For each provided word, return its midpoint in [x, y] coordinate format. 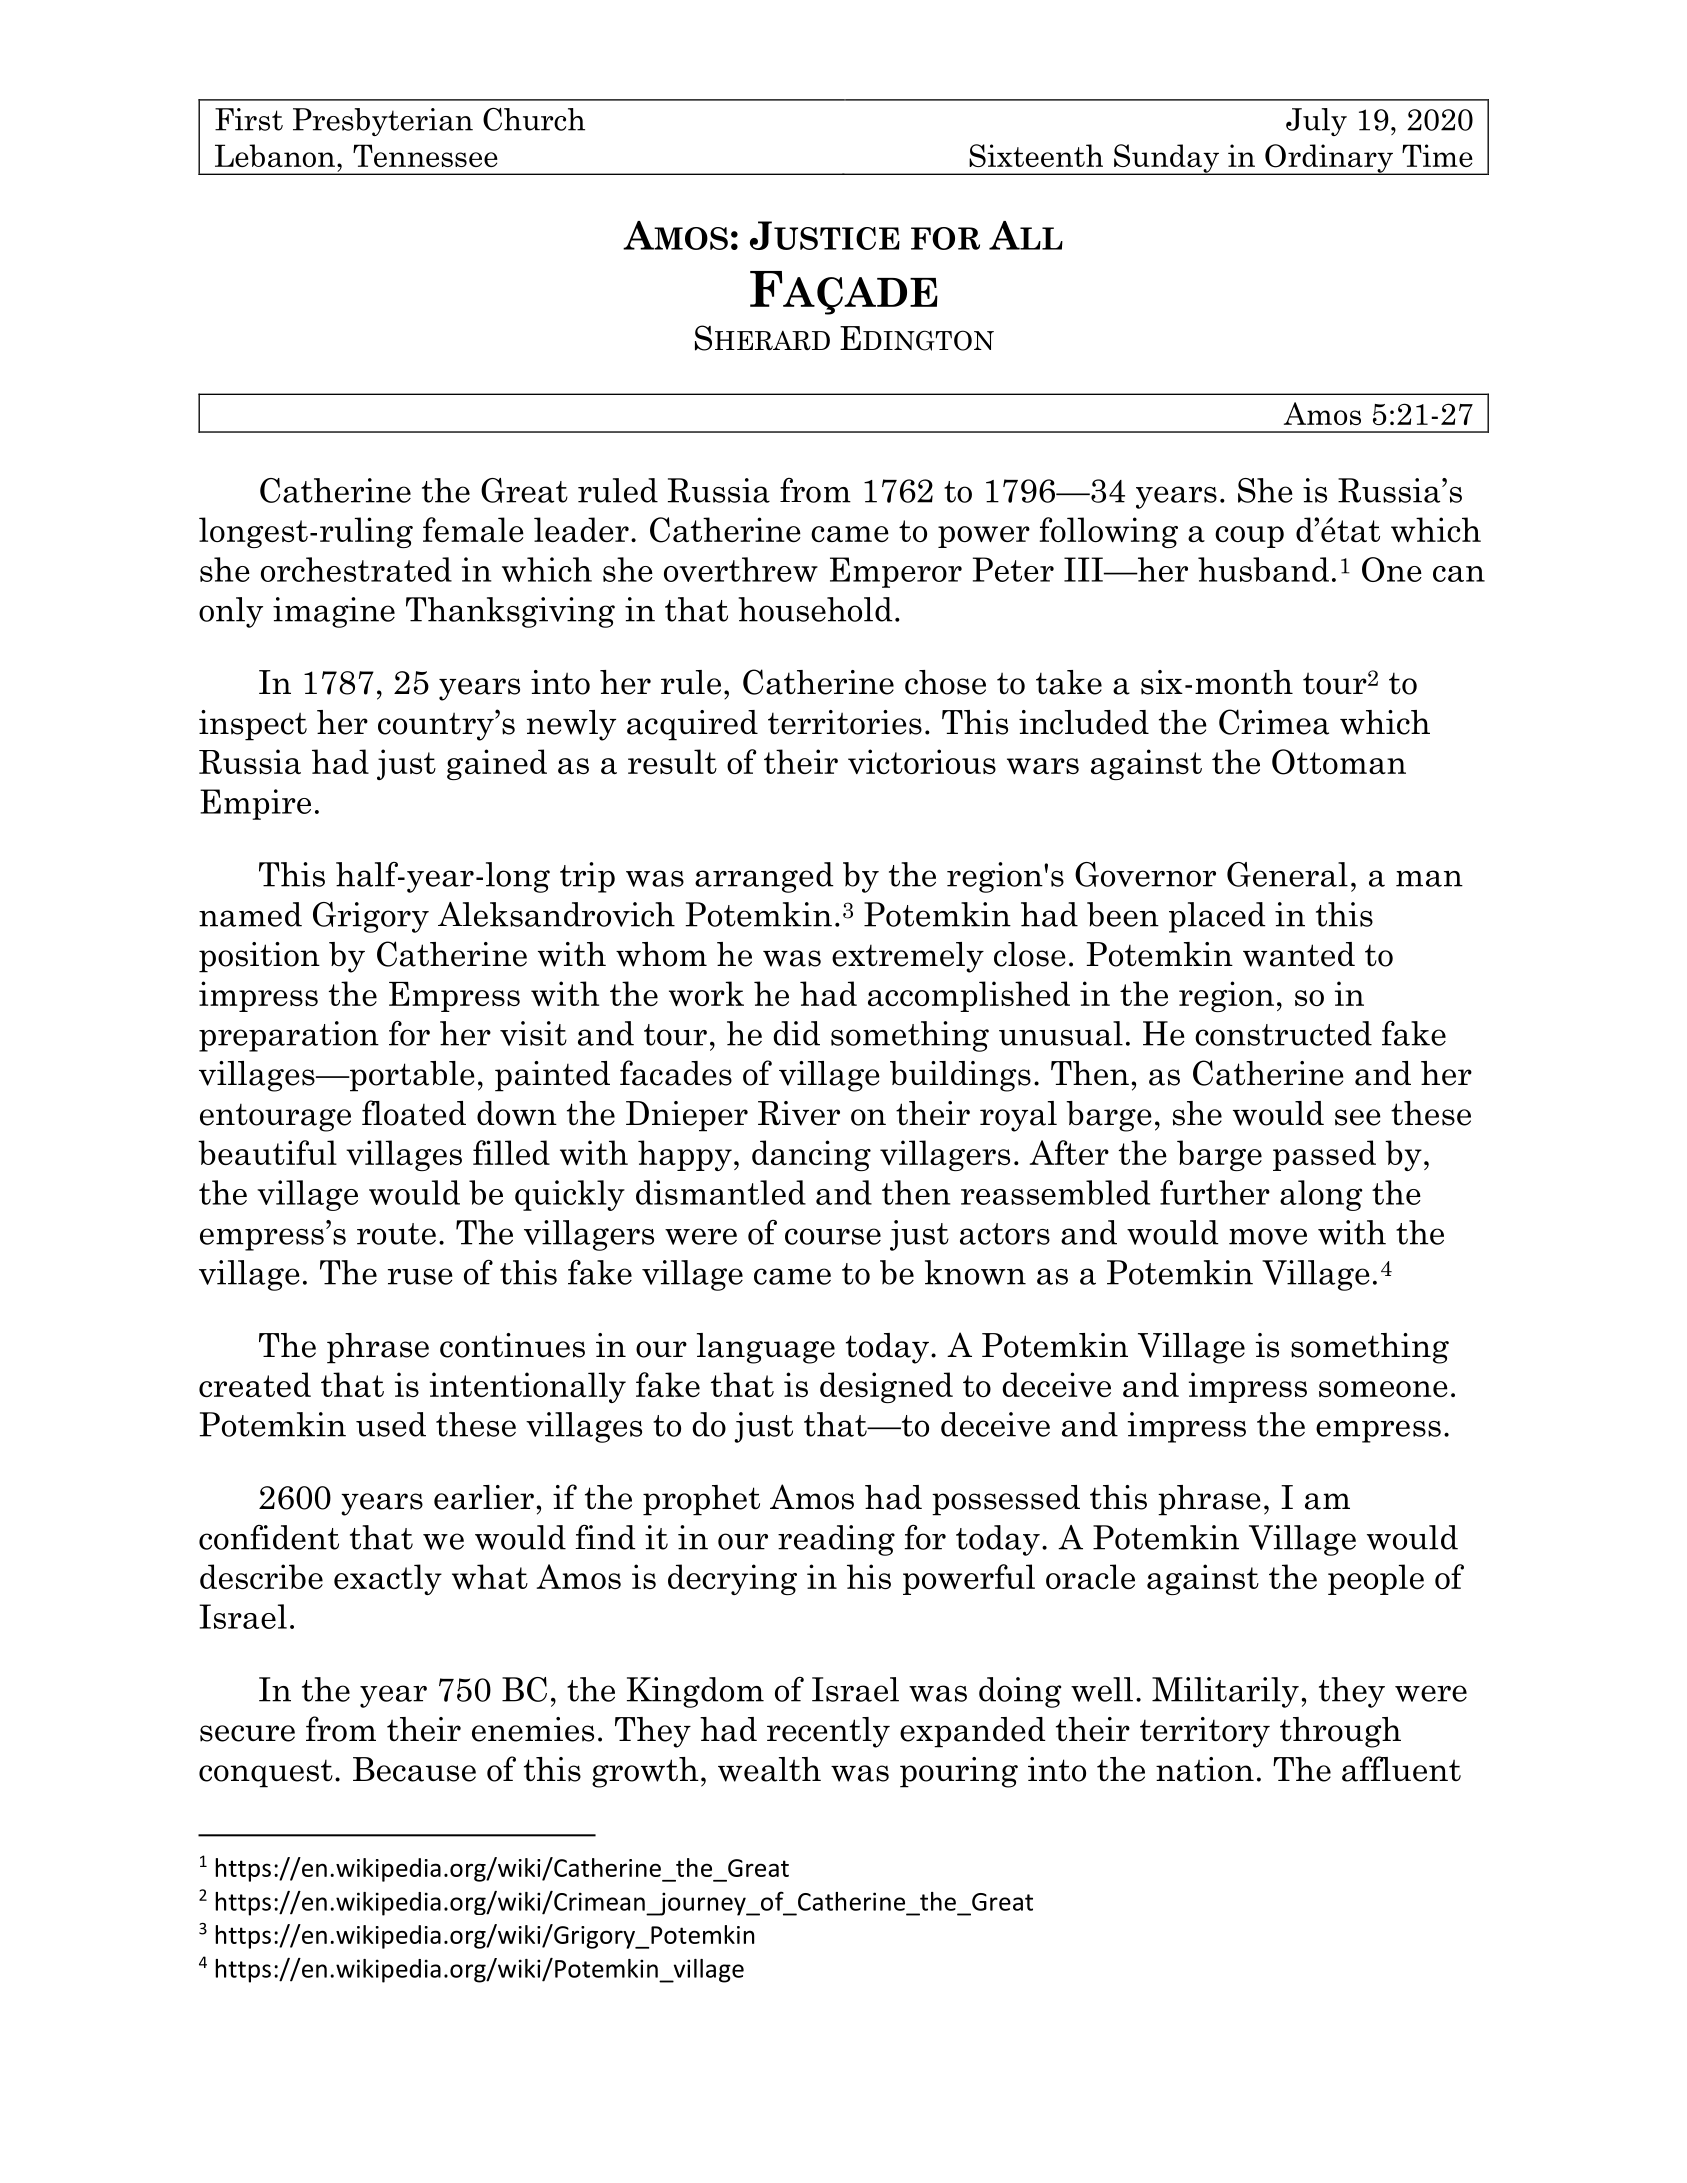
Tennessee [425, 155]
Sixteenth [1036, 155]
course [833, 1236]
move [1268, 1236]
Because [414, 1769]
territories [845, 722]
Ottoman [1339, 762]
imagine [334, 612]
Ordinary [1329, 159]
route [396, 1234]
